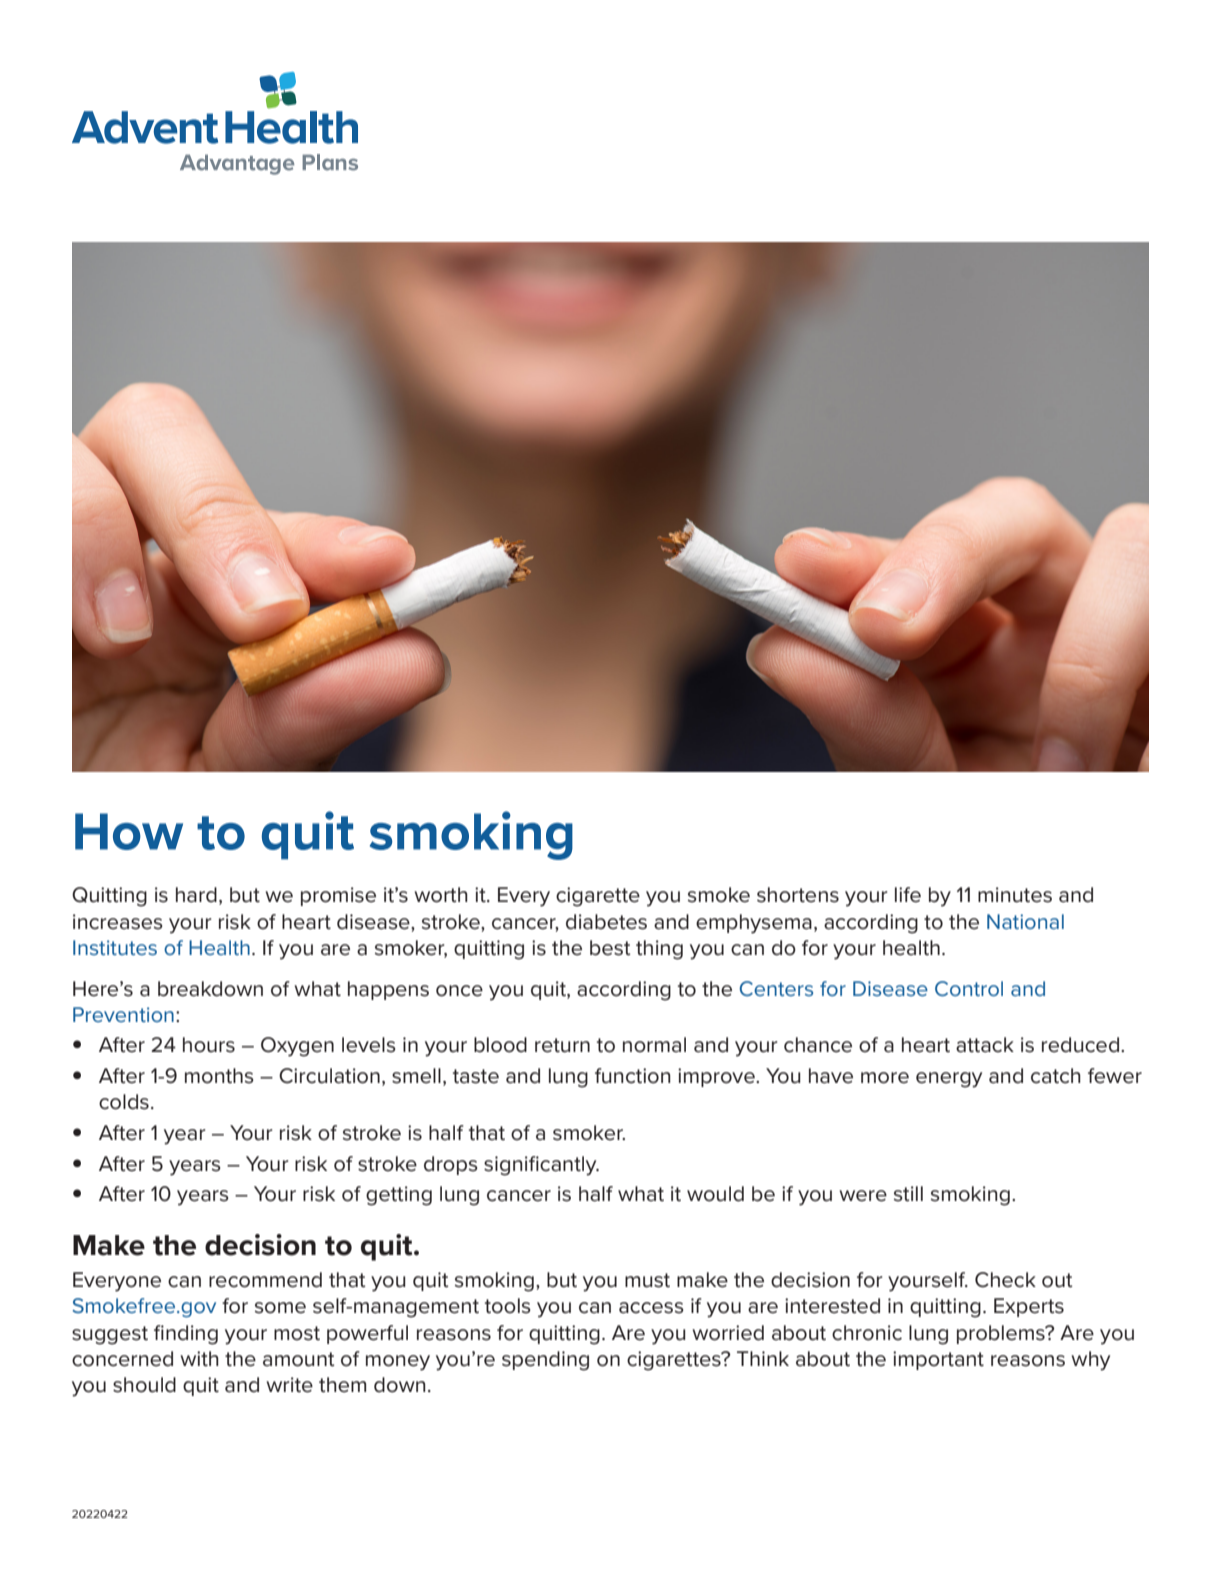 The width and height of the document is (1220, 1578). Describe the element at coordinates (129, 831) in the document. I see `How` at that location.
